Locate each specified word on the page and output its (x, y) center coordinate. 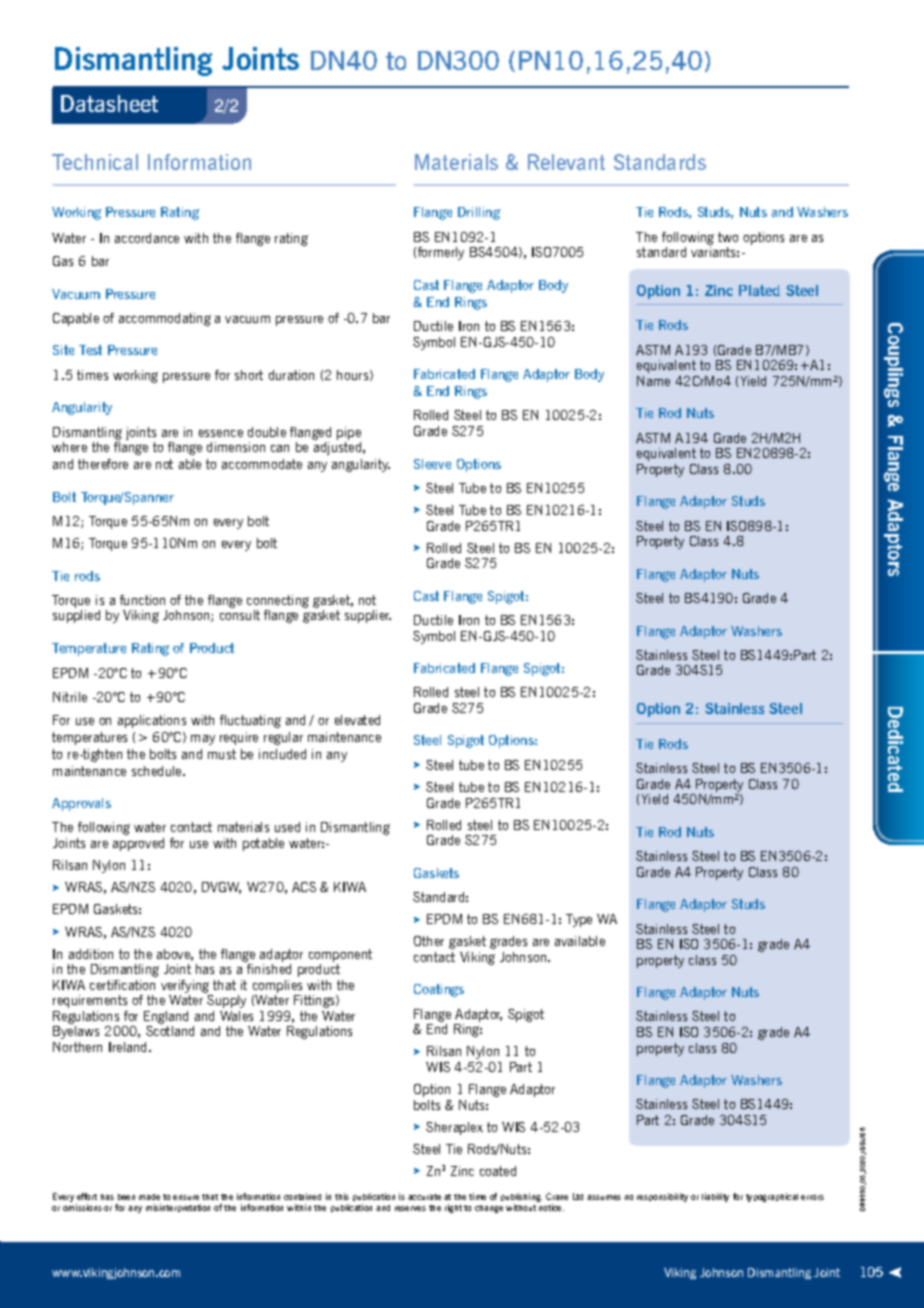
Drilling (479, 213)
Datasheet (109, 103)
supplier (368, 616)
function (142, 600)
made (149, 1197)
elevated (357, 720)
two (728, 237)
